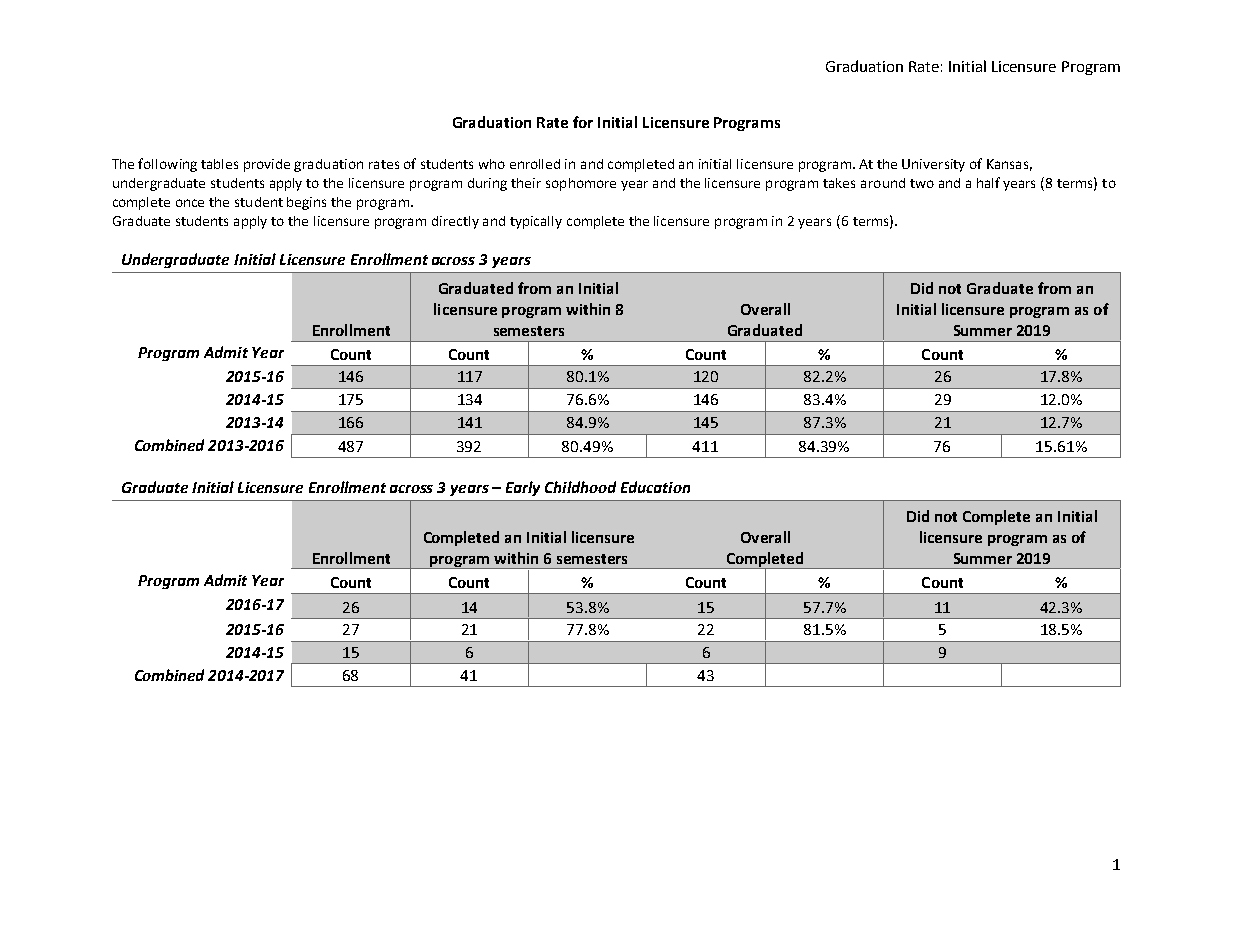  What do you see at coordinates (267, 165) in the page?
I see `provide` at bounding box center [267, 165].
